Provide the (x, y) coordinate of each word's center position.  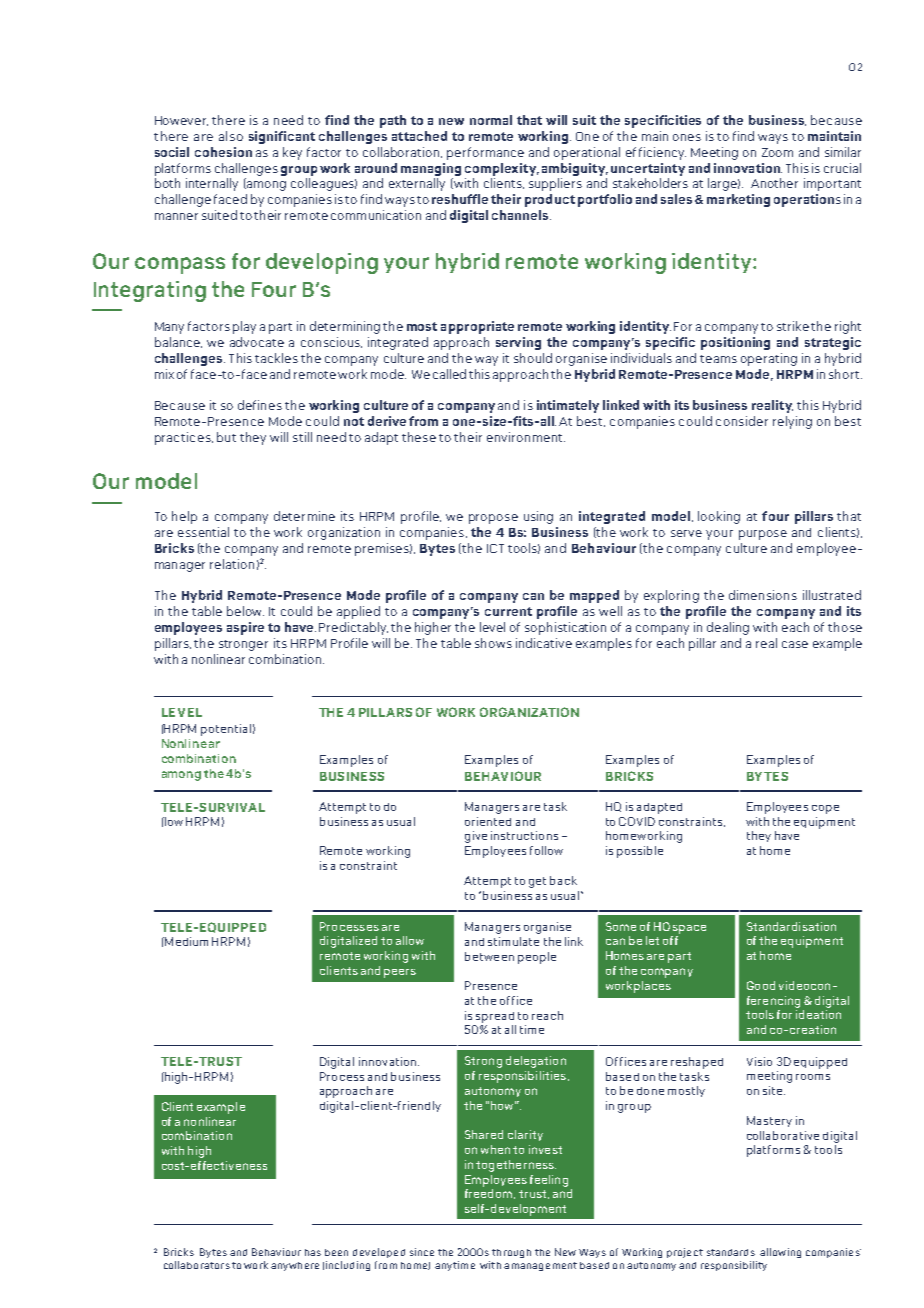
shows (493, 643)
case (795, 644)
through (511, 1253)
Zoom (777, 152)
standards (731, 1252)
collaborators (197, 1265)
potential (226, 730)
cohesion (223, 152)
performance (485, 153)
